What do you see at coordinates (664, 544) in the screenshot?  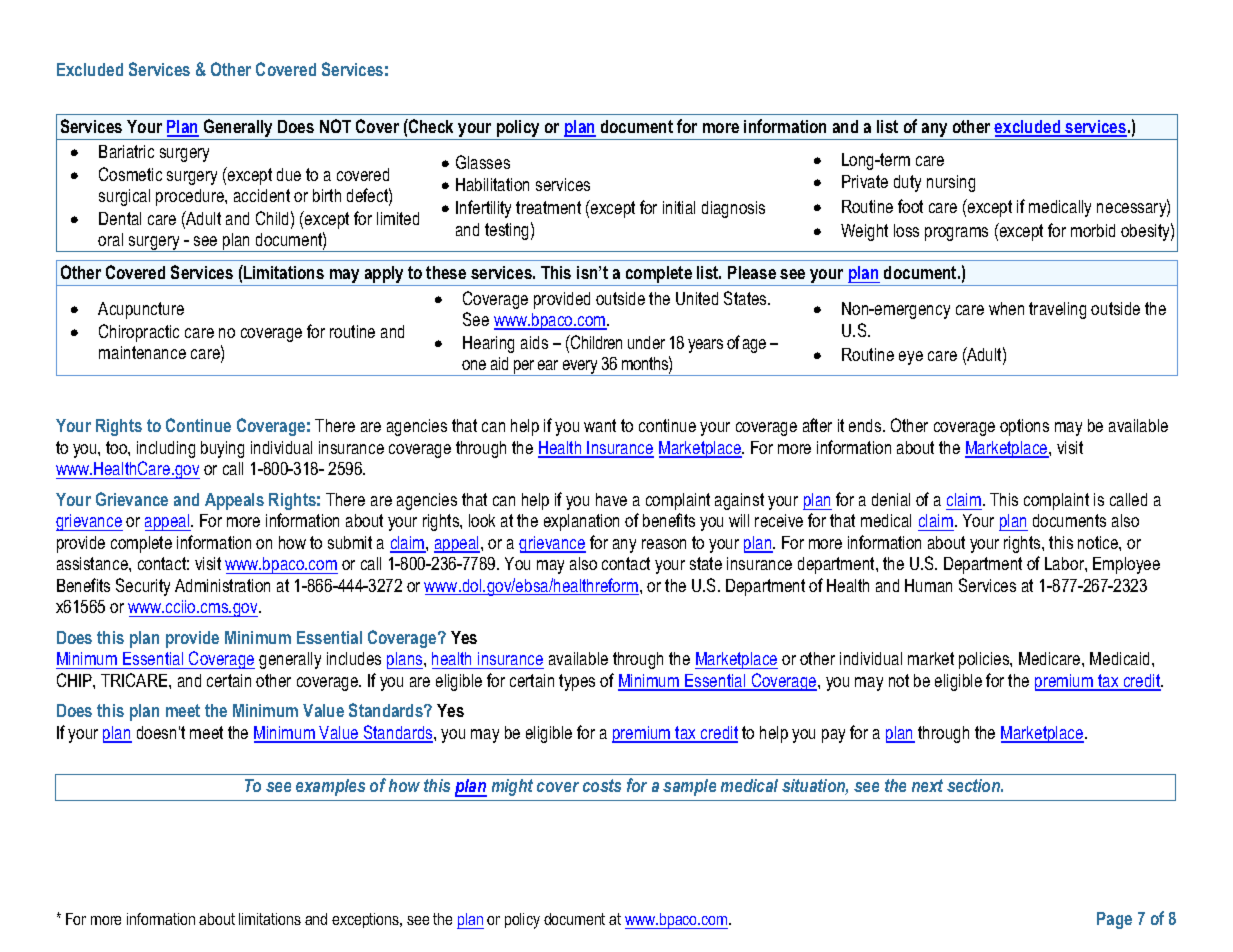 I see `reason` at bounding box center [664, 544].
